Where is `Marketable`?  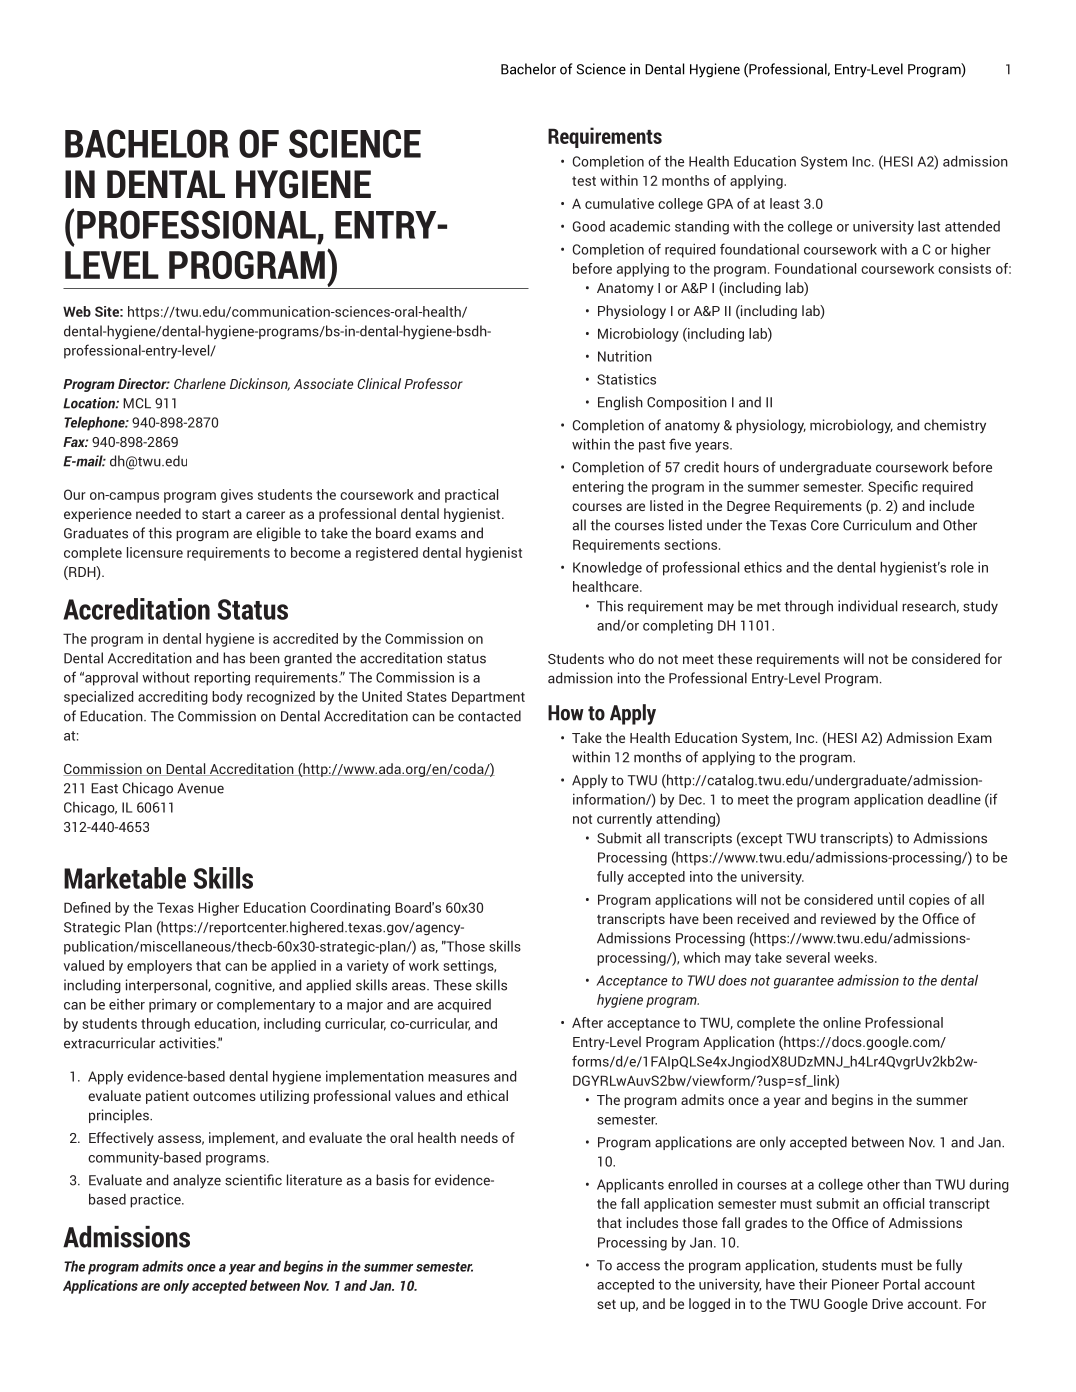 Marketable is located at coordinates (125, 878).
